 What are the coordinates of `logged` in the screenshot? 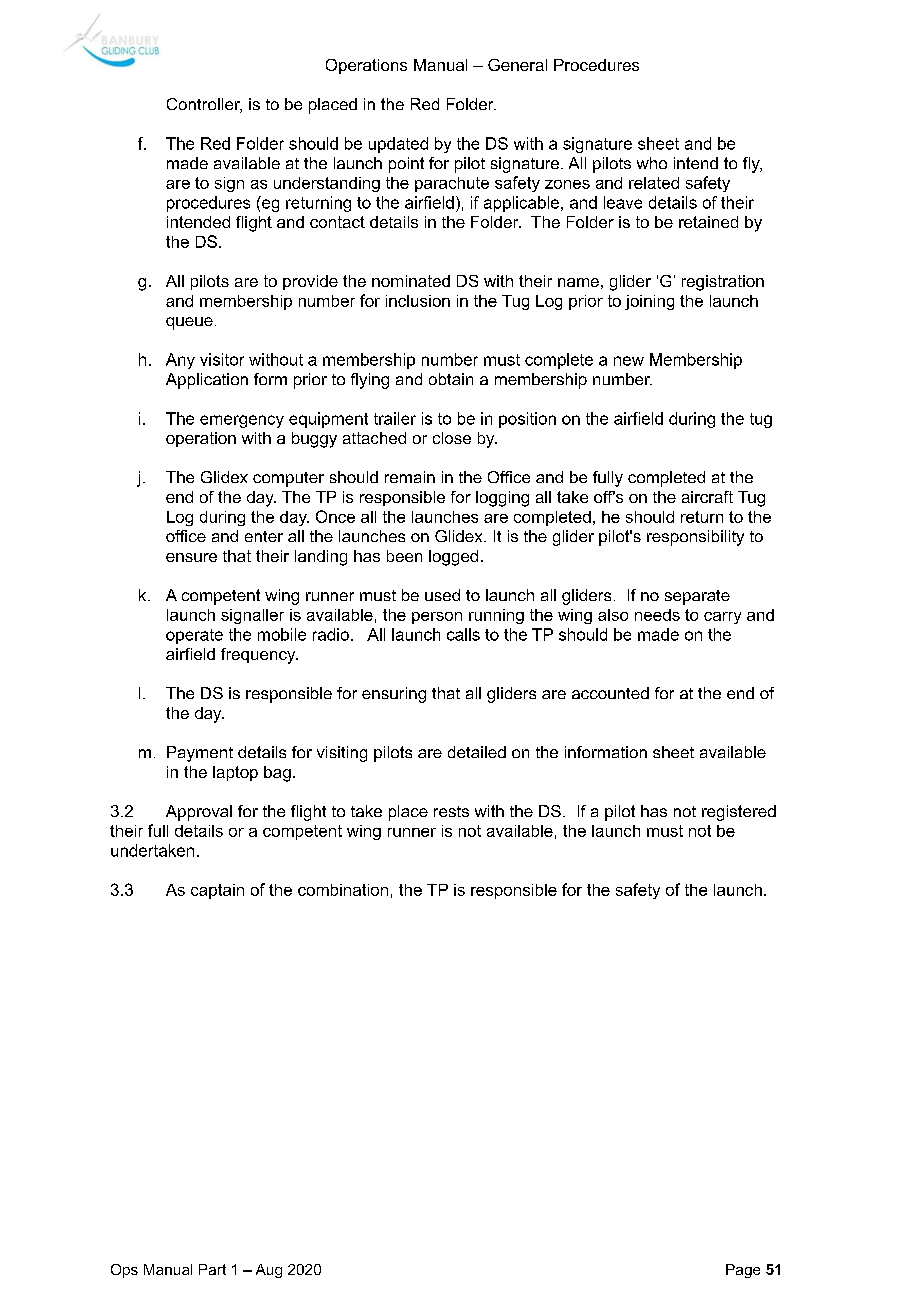 It's located at (453, 558).
